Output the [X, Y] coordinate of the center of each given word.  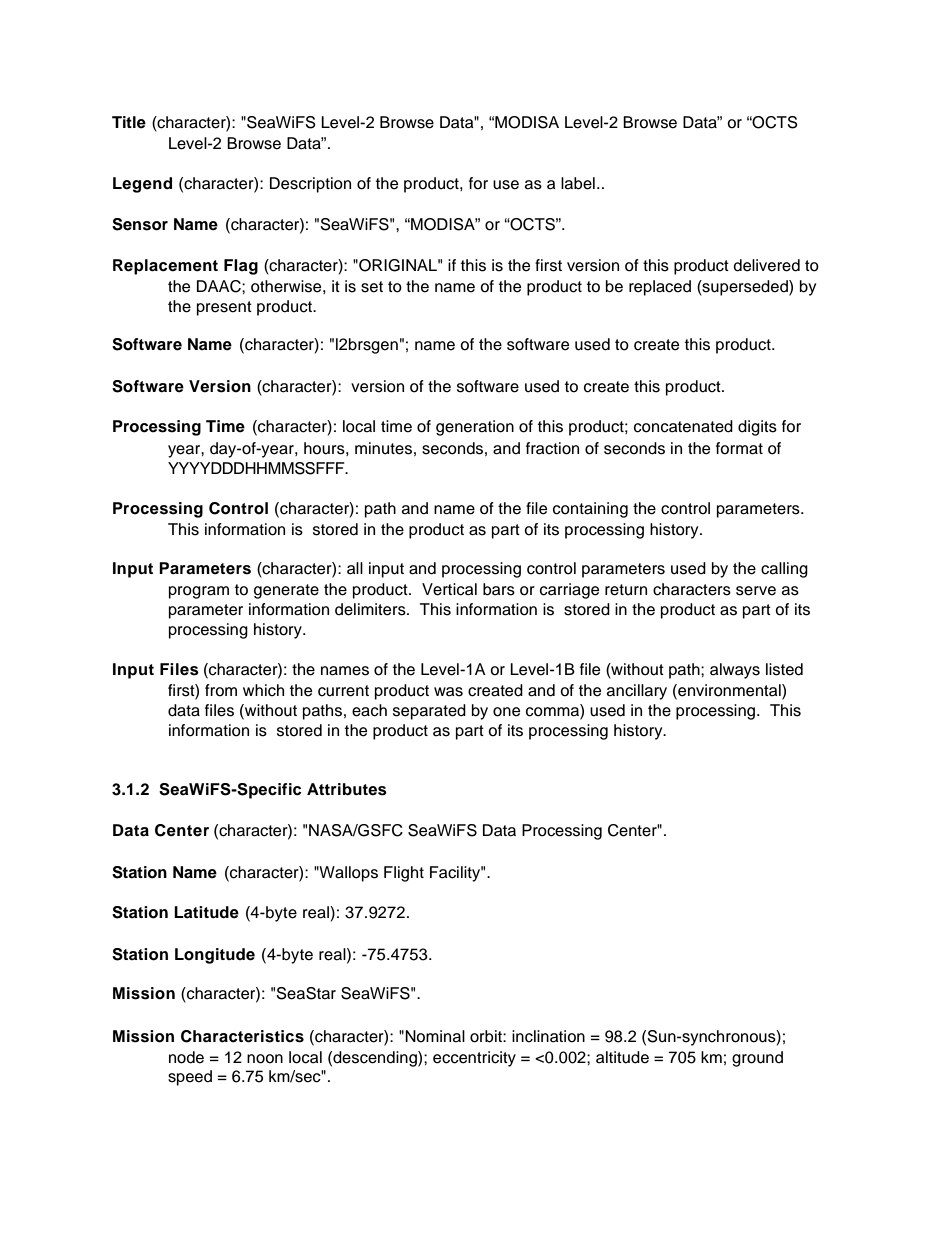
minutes [383, 448]
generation [475, 428]
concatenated [683, 426]
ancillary [637, 692]
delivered [766, 265]
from [221, 690]
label [578, 183]
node [186, 1057]
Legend [142, 185]
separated [429, 712]
